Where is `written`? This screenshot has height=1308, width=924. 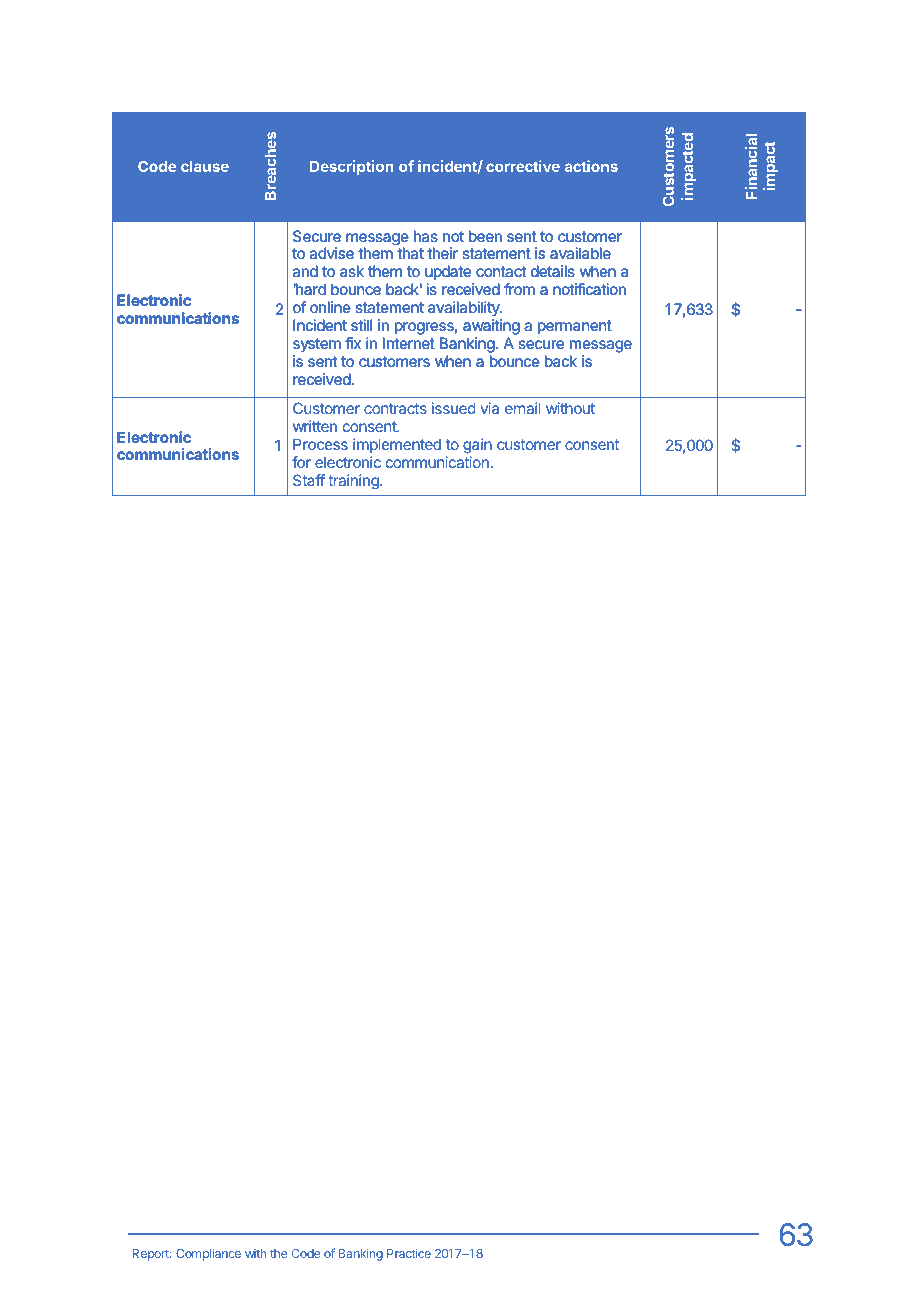
written is located at coordinates (315, 426).
